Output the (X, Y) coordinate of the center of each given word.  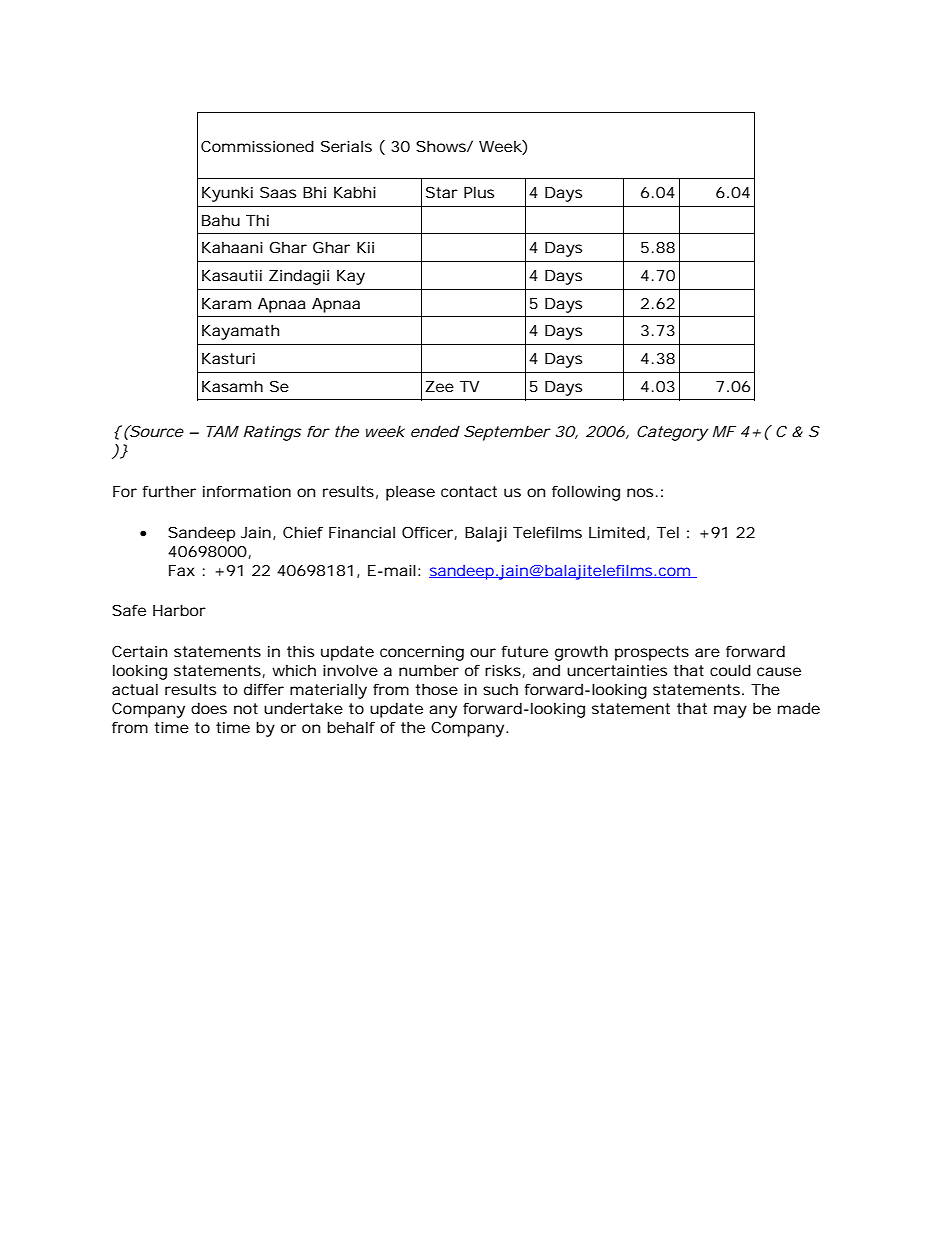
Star (442, 192)
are (707, 652)
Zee (439, 386)
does (209, 708)
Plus (479, 192)
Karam (226, 303)
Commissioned (257, 146)
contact (469, 491)
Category (672, 433)
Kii (365, 247)
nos (642, 492)
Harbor (179, 610)
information (247, 491)
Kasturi (228, 358)
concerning (422, 653)
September (507, 433)
